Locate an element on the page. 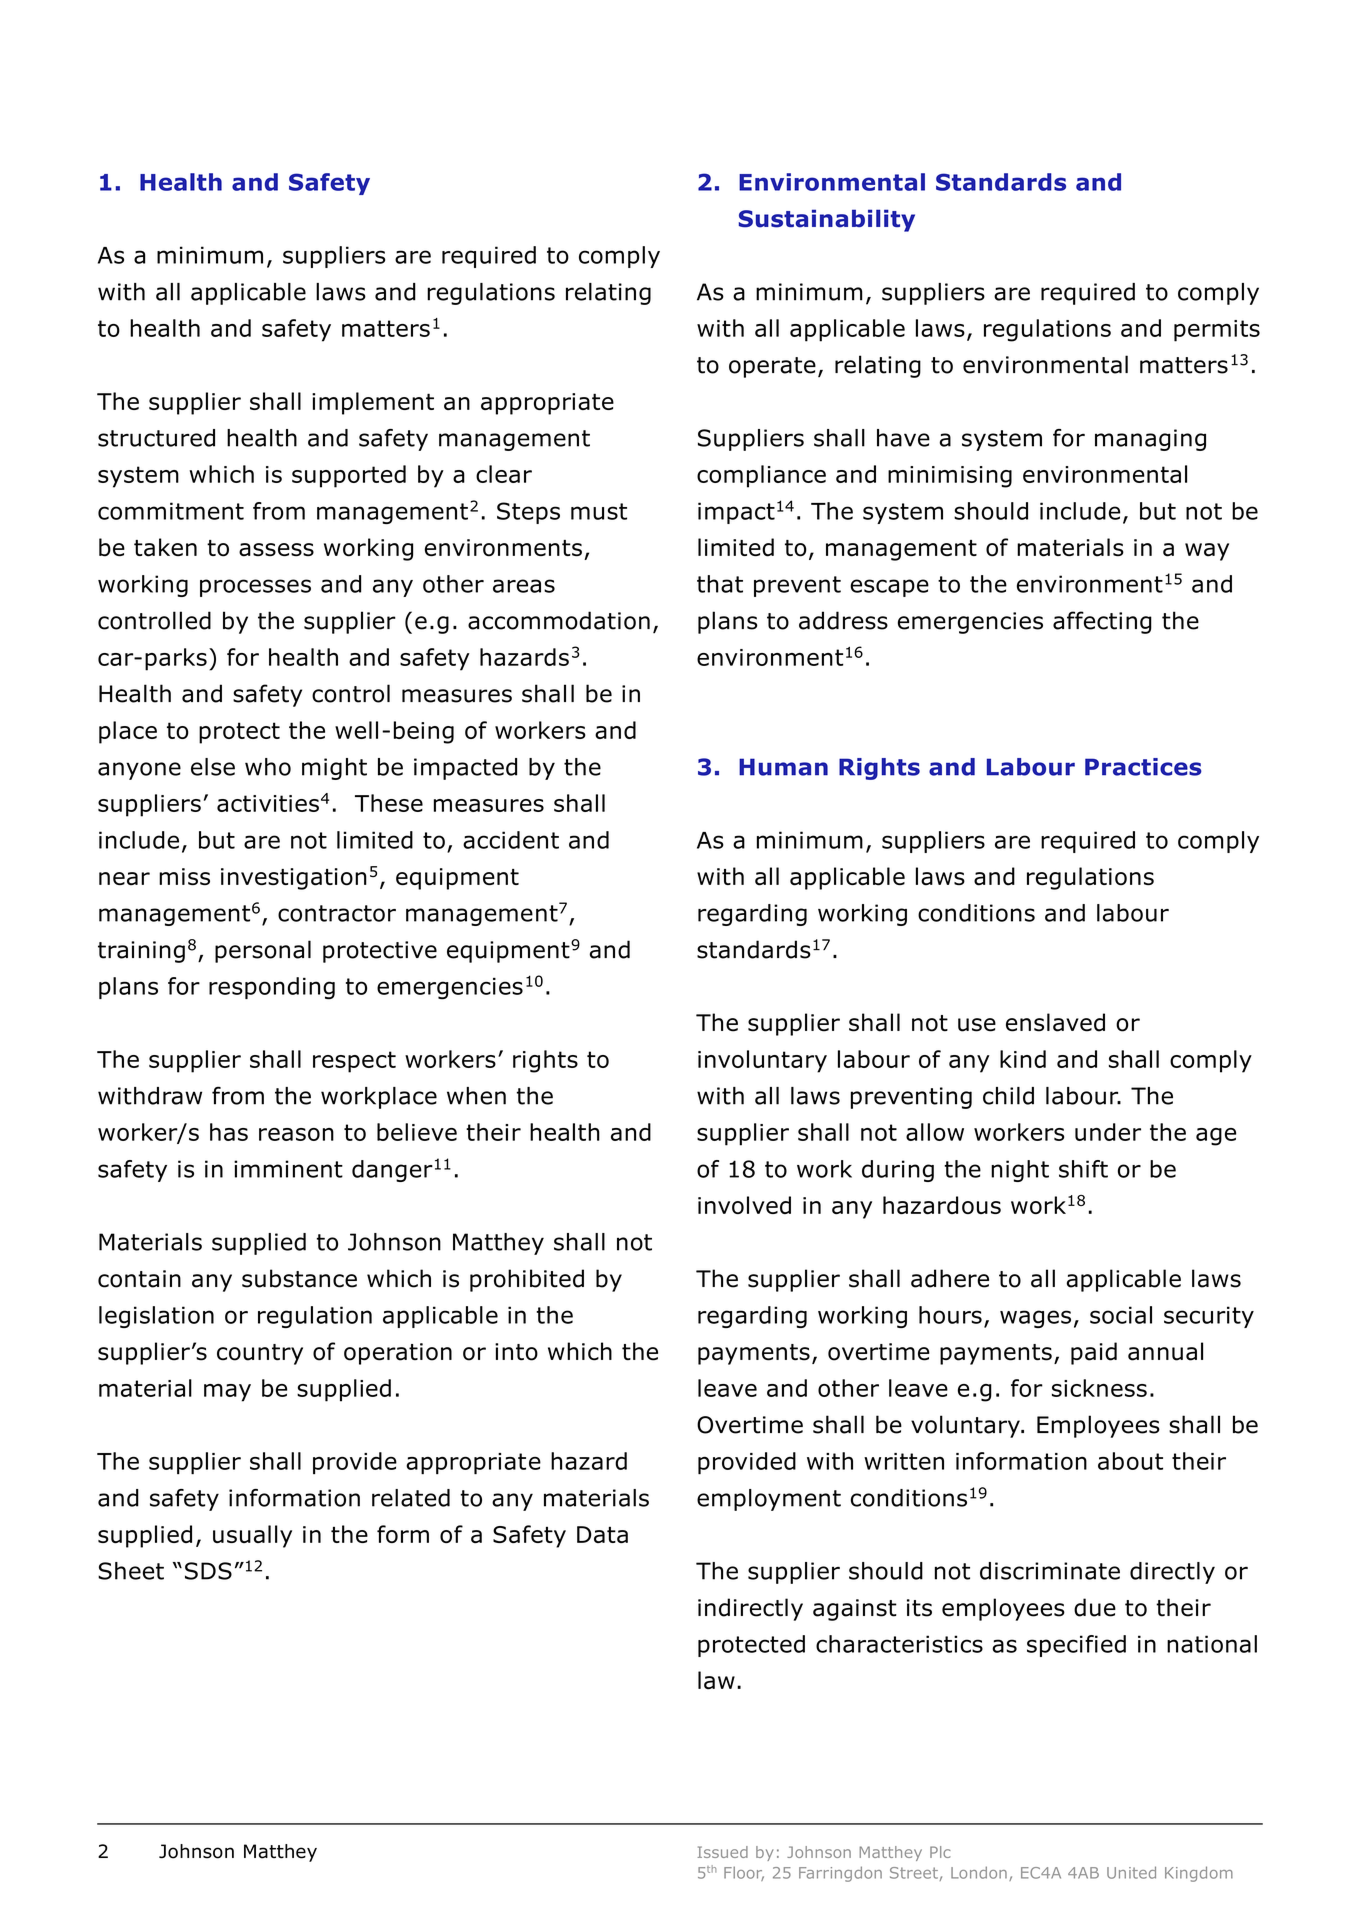  Issued is located at coordinates (723, 1852).
